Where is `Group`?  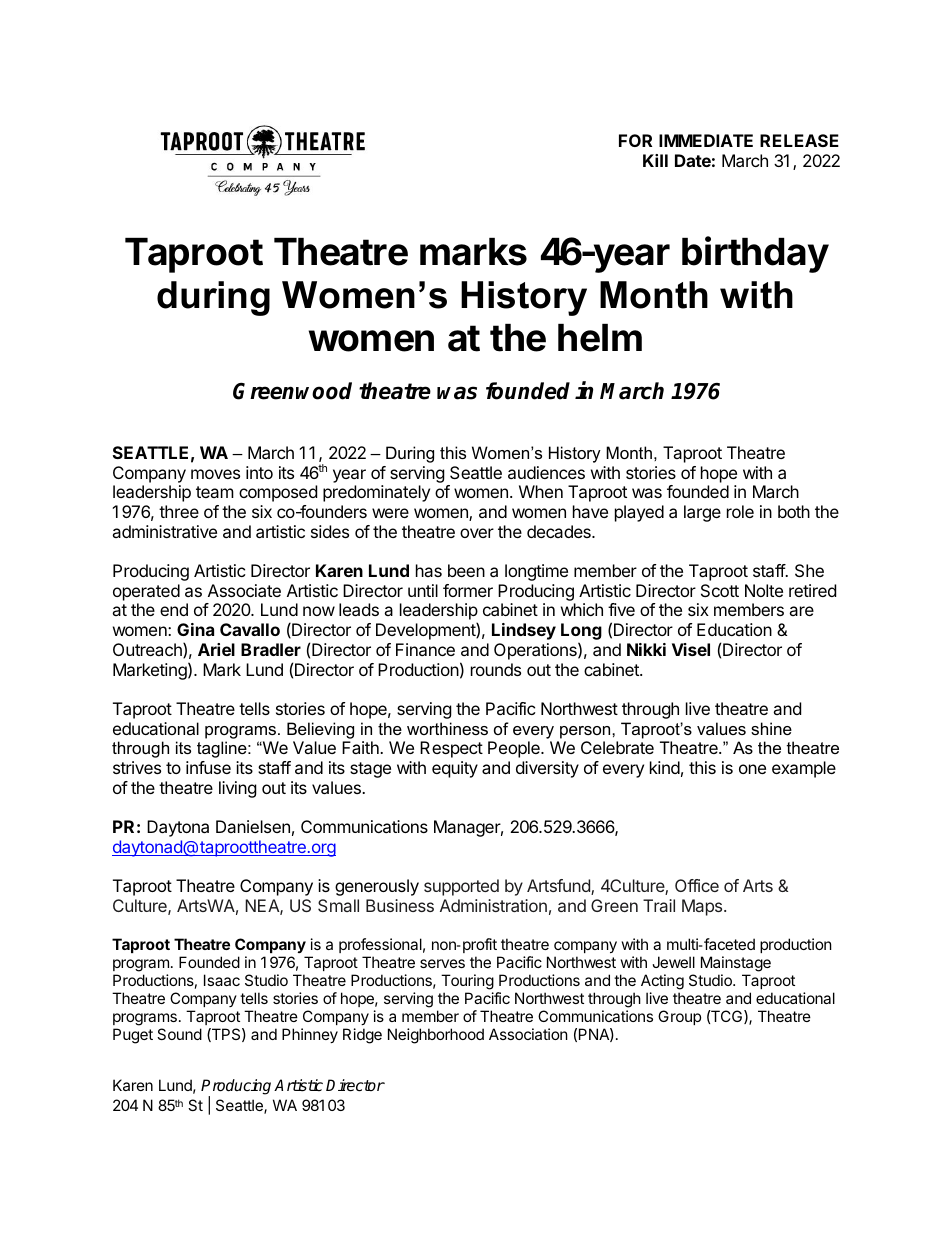 Group is located at coordinates (679, 1017).
